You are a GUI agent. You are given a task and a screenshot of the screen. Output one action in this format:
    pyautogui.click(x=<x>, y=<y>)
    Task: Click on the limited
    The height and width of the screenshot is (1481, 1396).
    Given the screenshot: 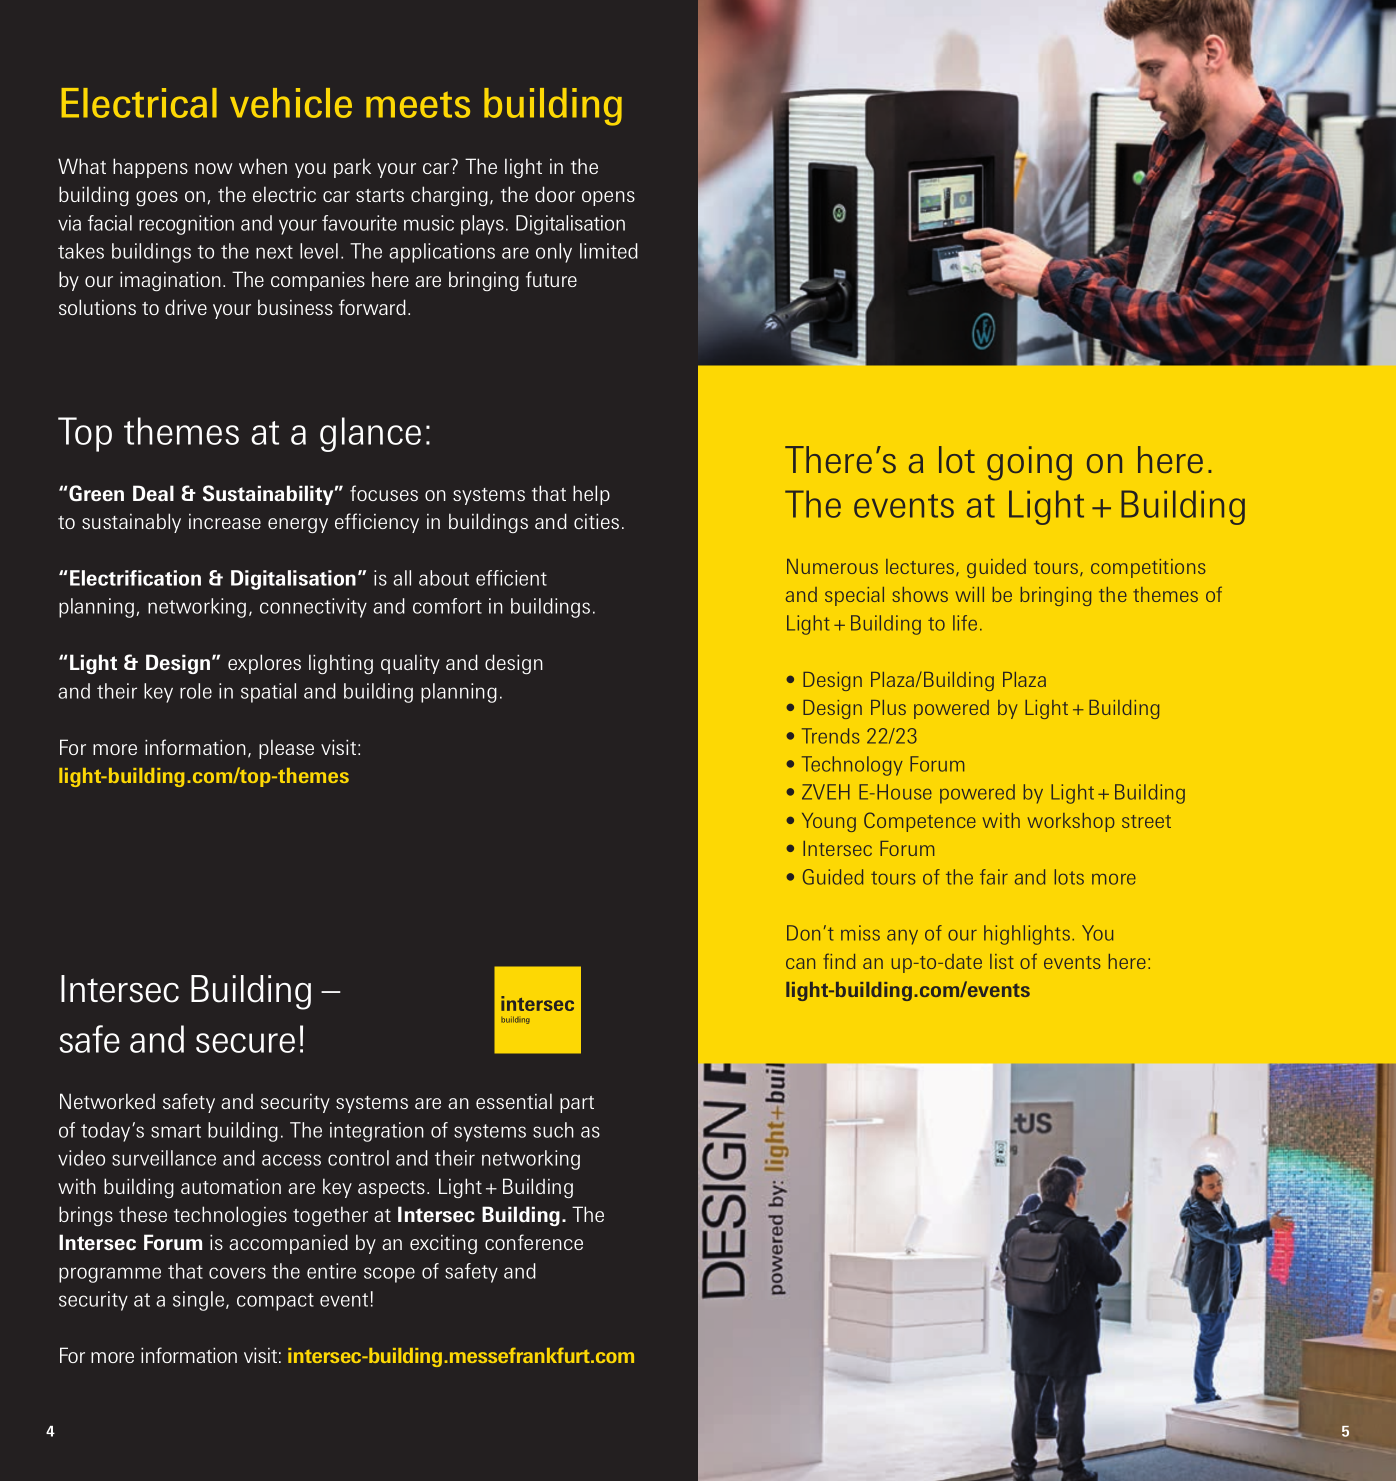 What is the action you would take?
    pyautogui.click(x=609, y=251)
